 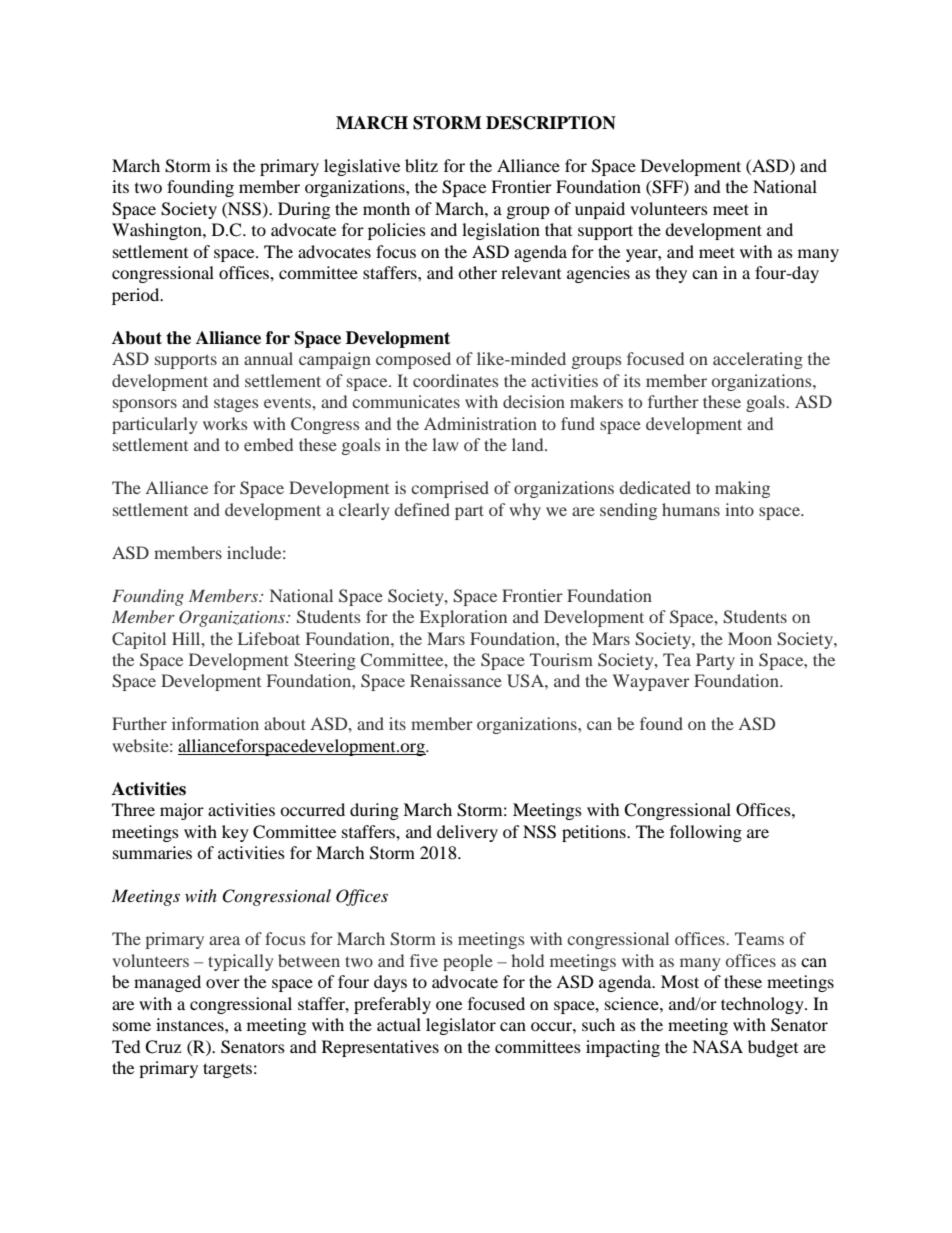 What do you see at coordinates (158, 231) in the screenshot?
I see `Washington` at bounding box center [158, 231].
